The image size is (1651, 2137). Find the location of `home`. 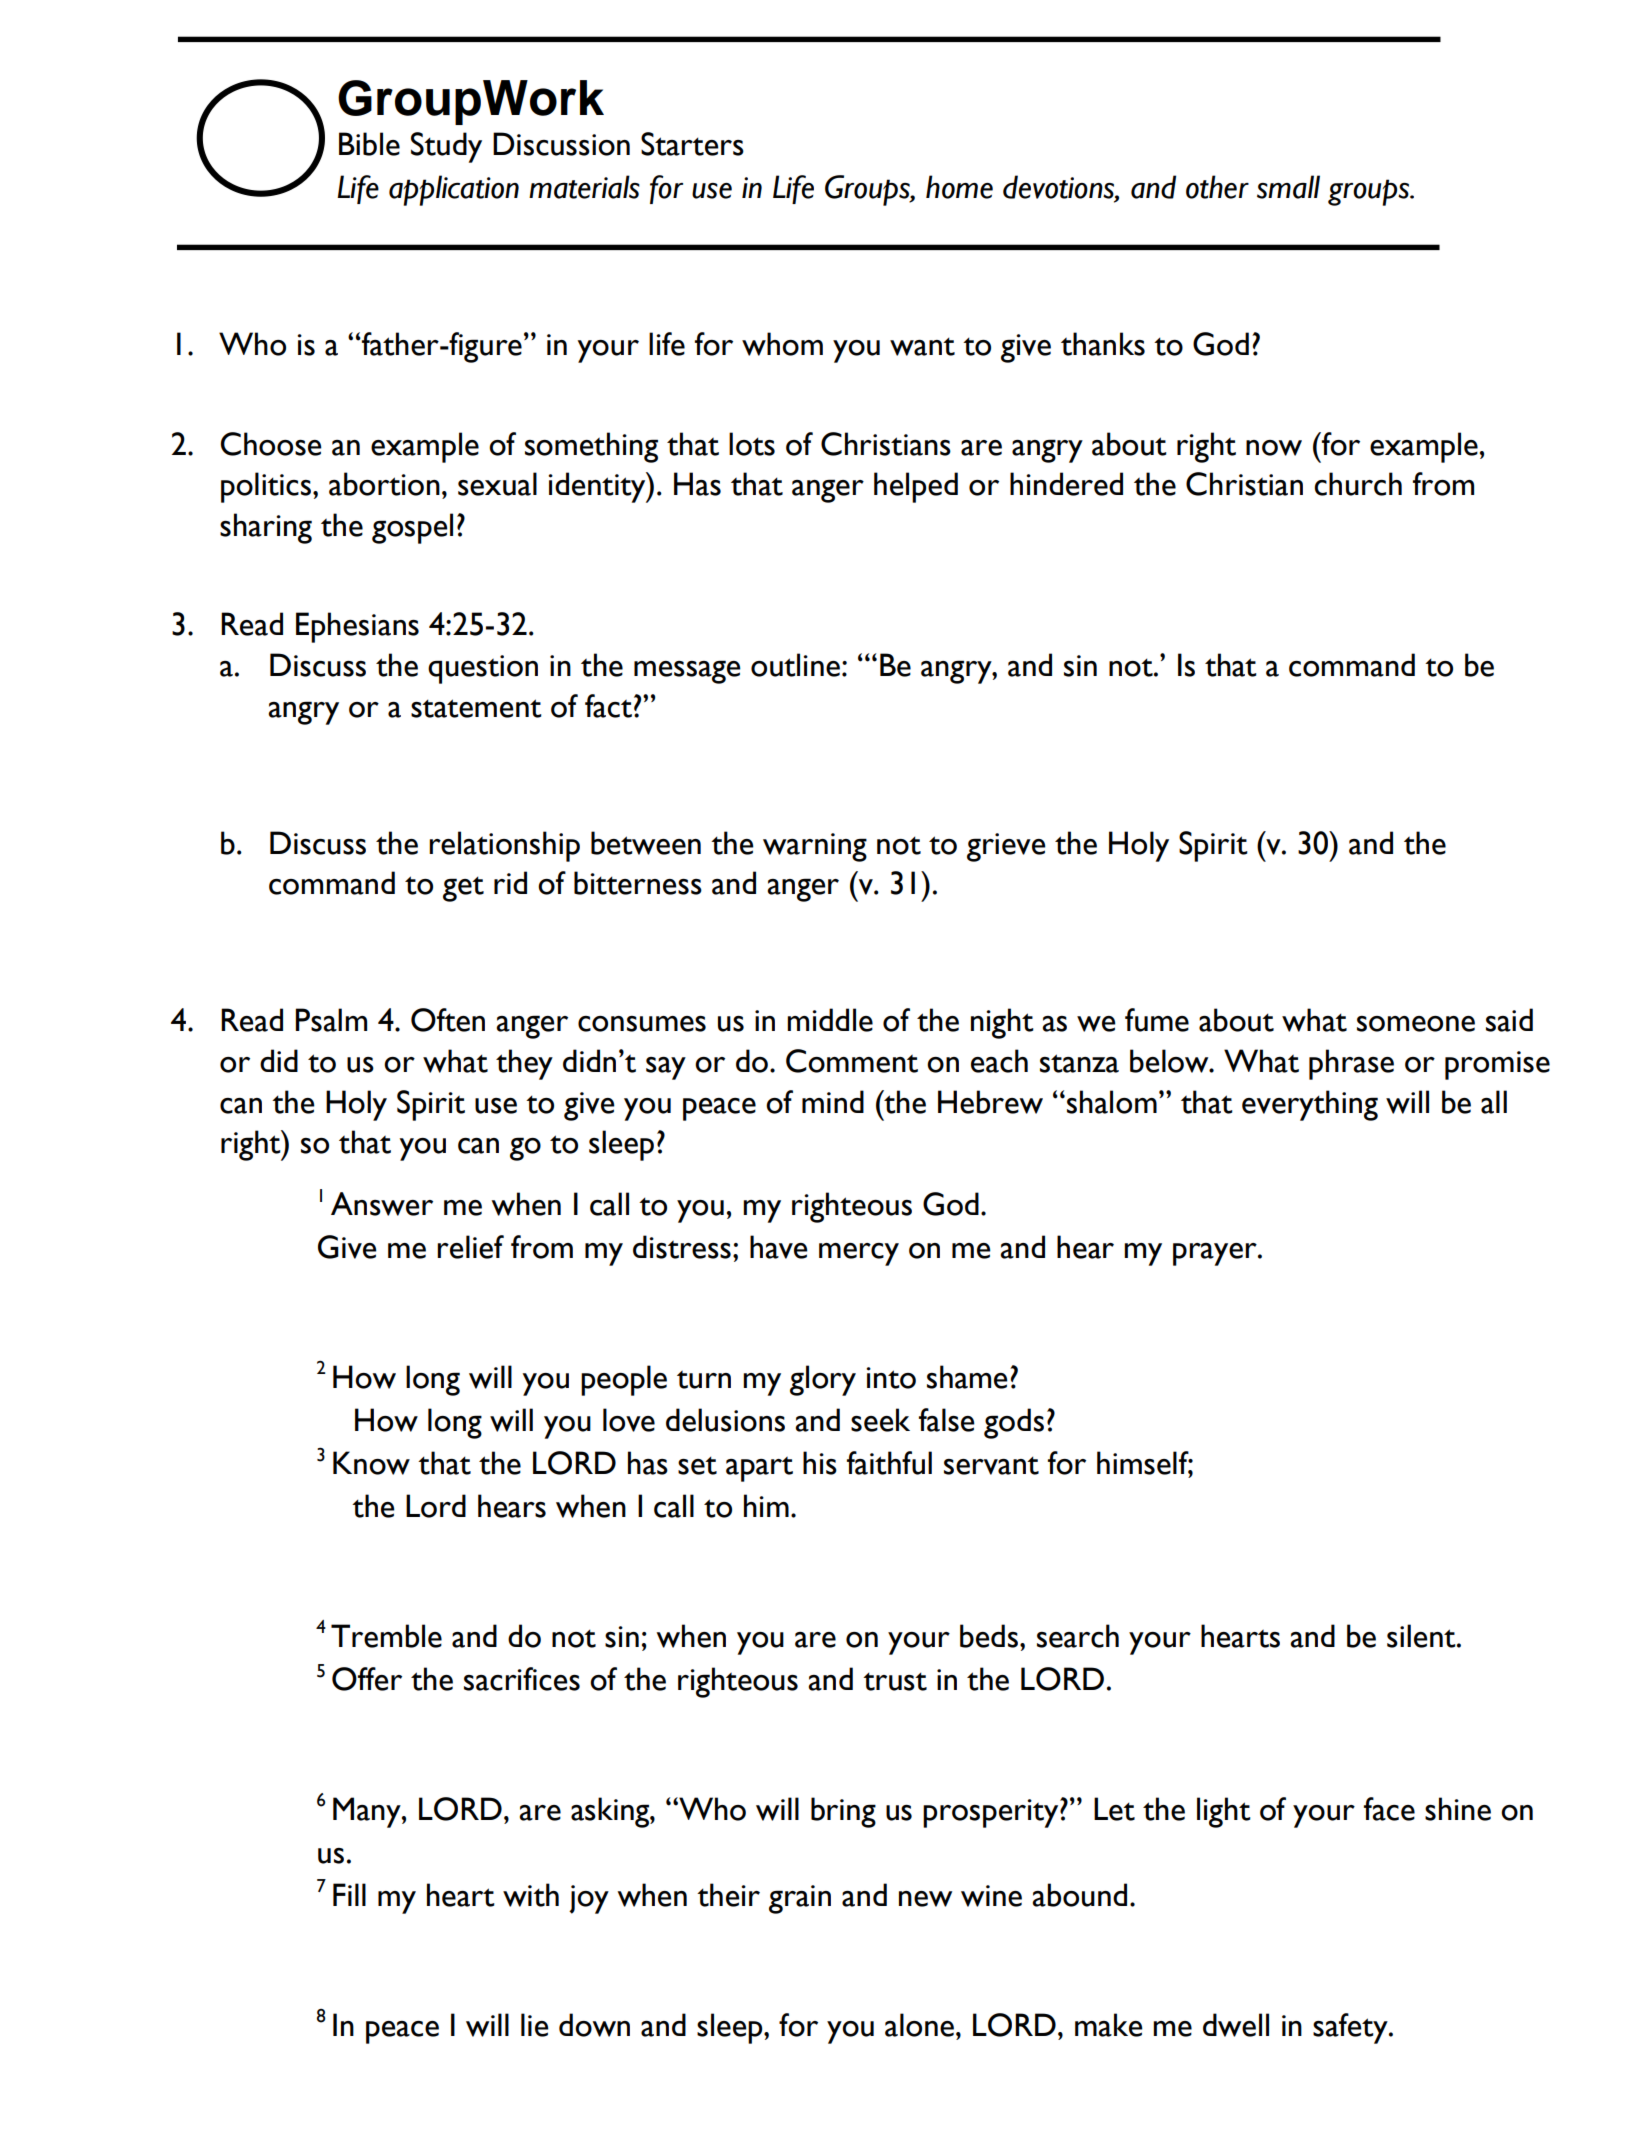

home is located at coordinates (959, 187).
